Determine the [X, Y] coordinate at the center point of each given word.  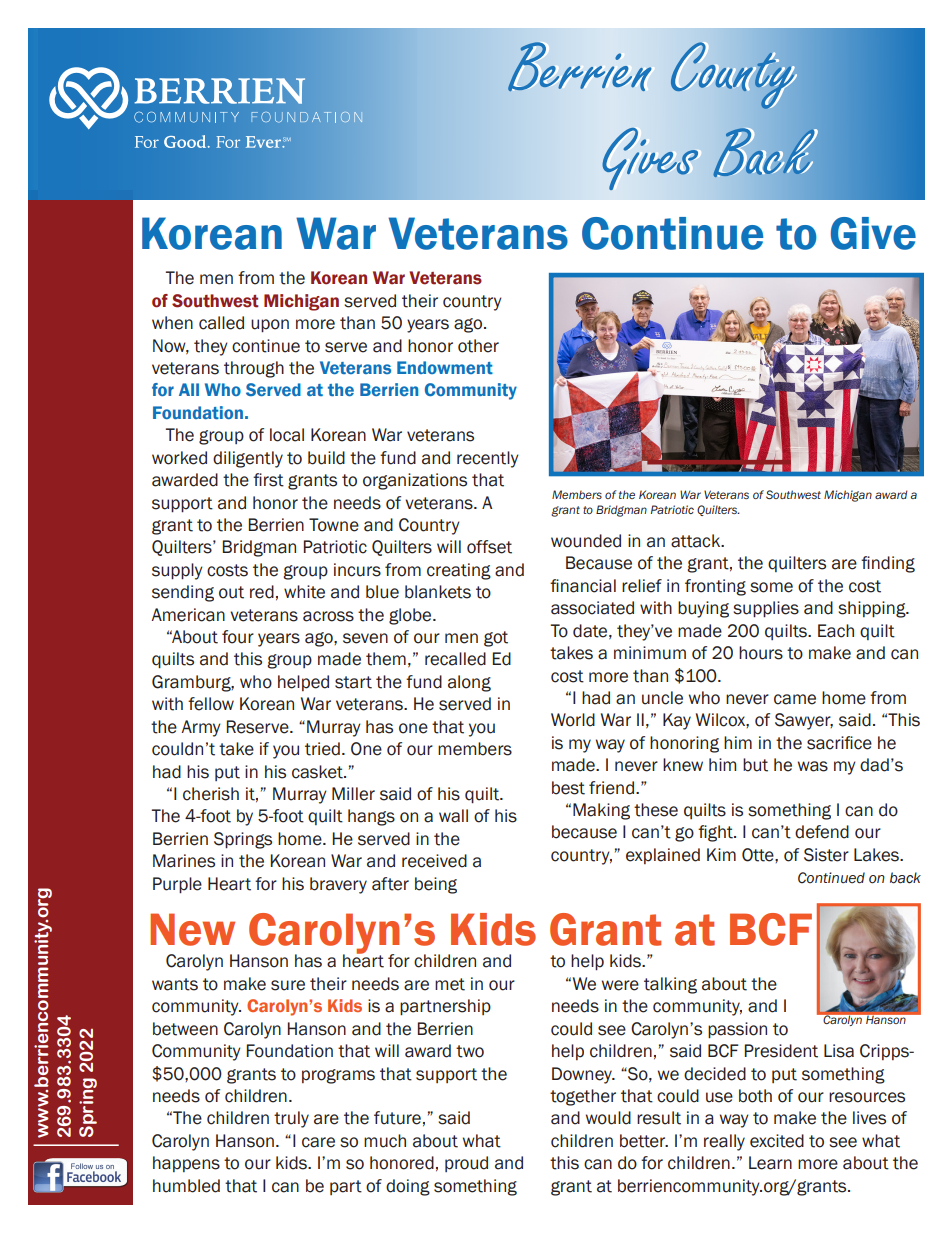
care [318, 1142]
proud [466, 1164]
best [568, 788]
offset [489, 547]
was [813, 766]
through [254, 369]
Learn [770, 1163]
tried [322, 749]
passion [737, 1030]
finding [888, 564]
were [620, 985]
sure [288, 985]
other [478, 346]
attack [697, 541]
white [304, 592]
